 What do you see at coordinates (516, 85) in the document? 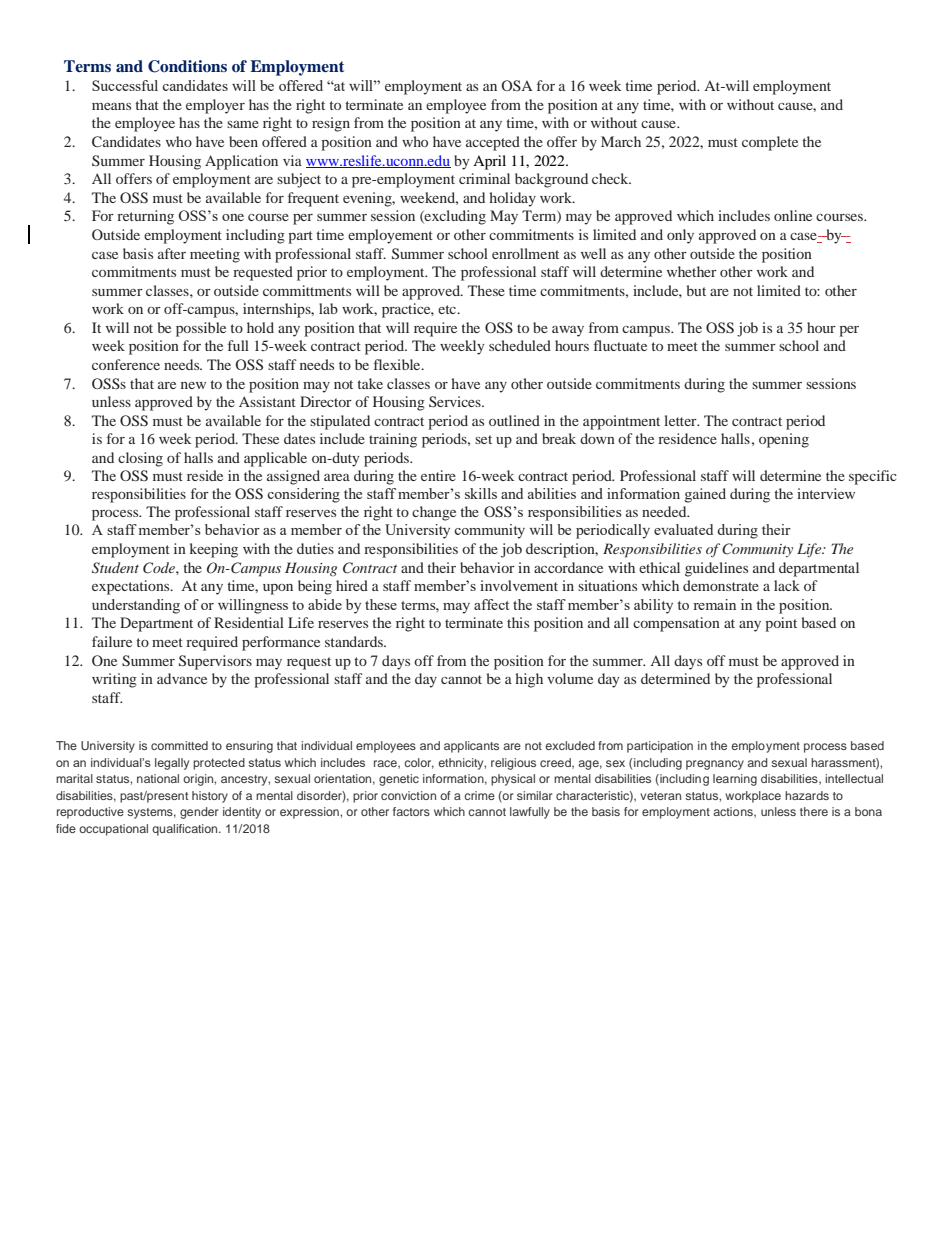
I see `OSA` at bounding box center [516, 85].
